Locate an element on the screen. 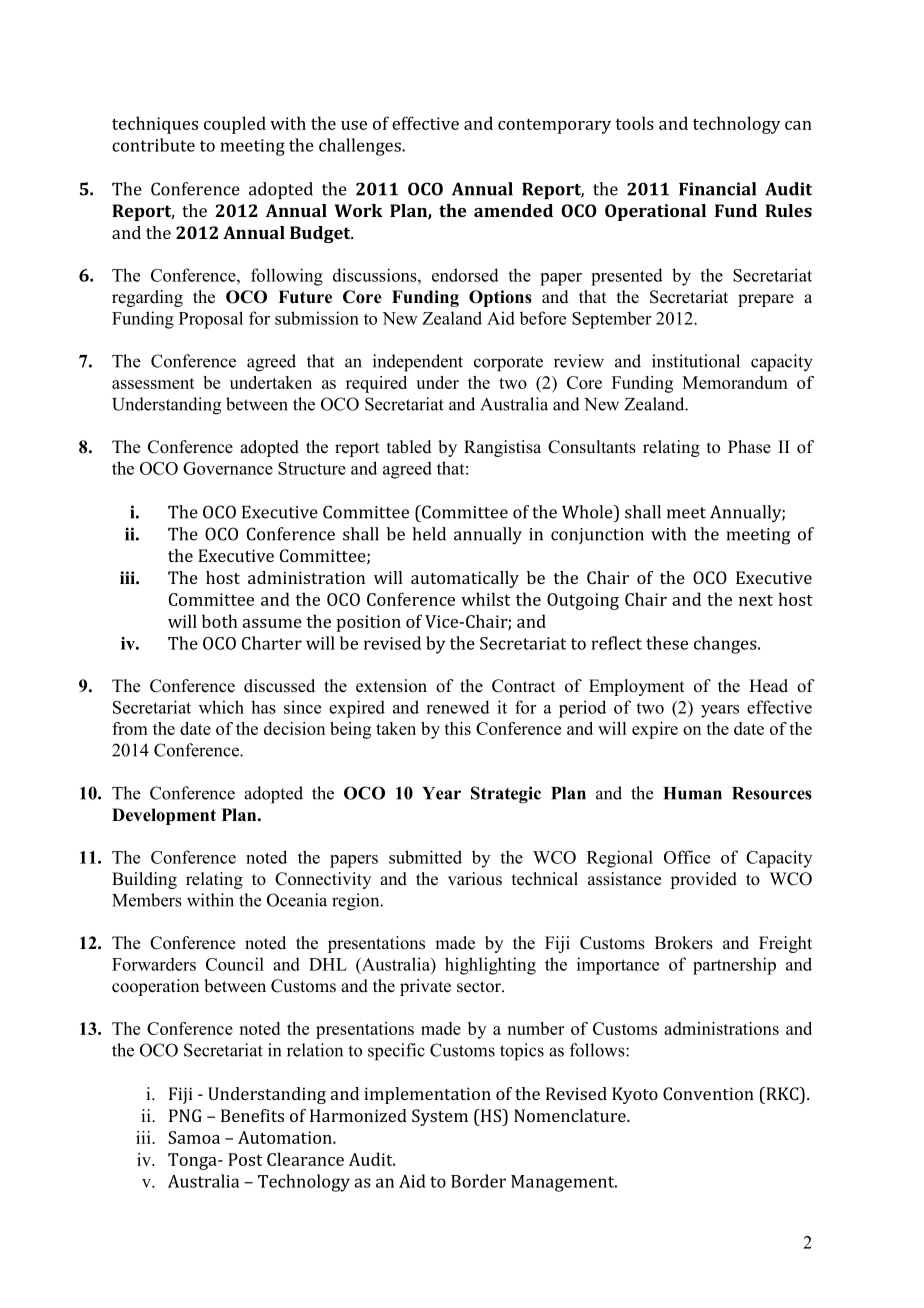 The height and width of the screenshot is (1308, 924). provided is located at coordinates (703, 880).
